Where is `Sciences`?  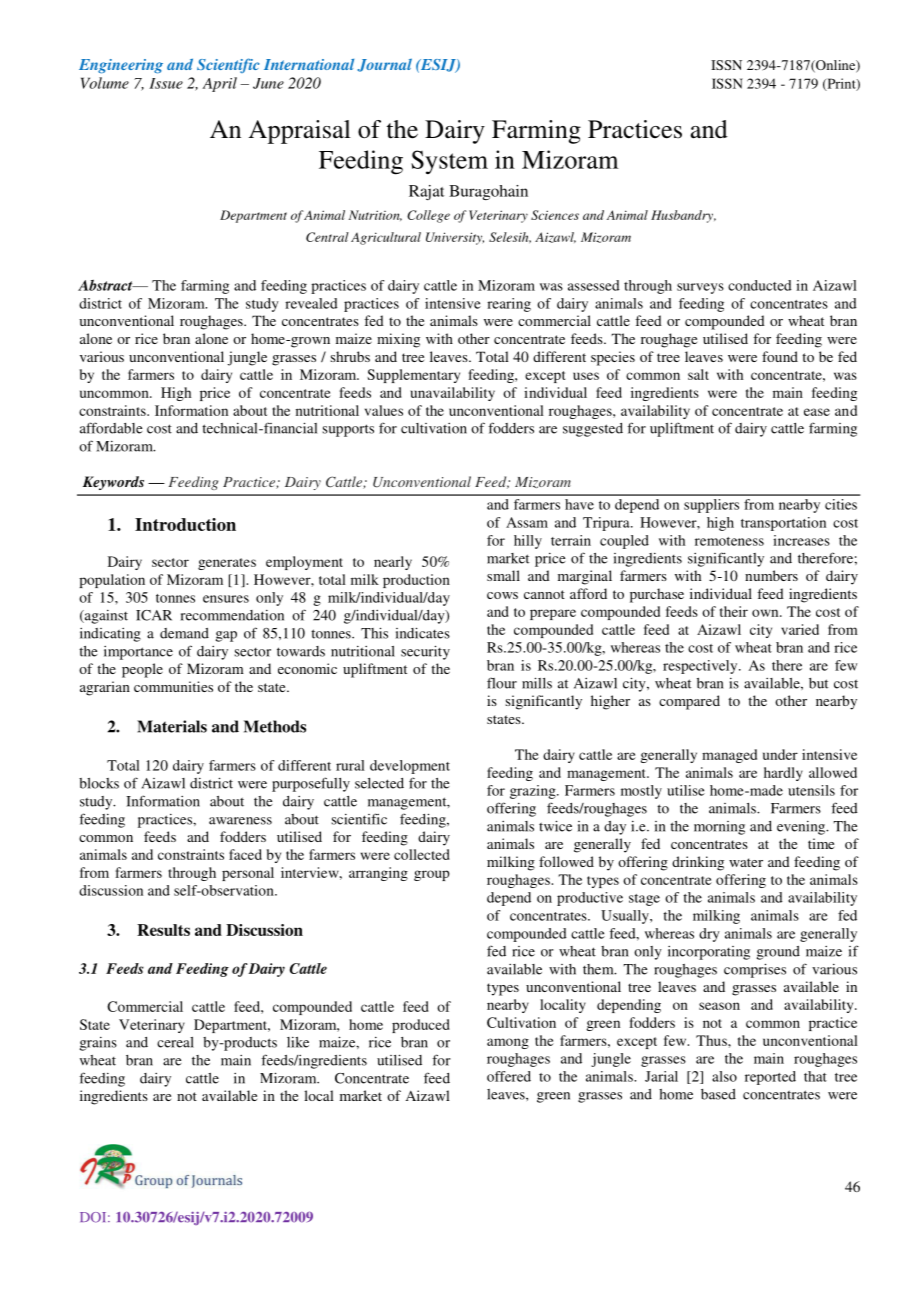
Sciences is located at coordinates (555, 215).
